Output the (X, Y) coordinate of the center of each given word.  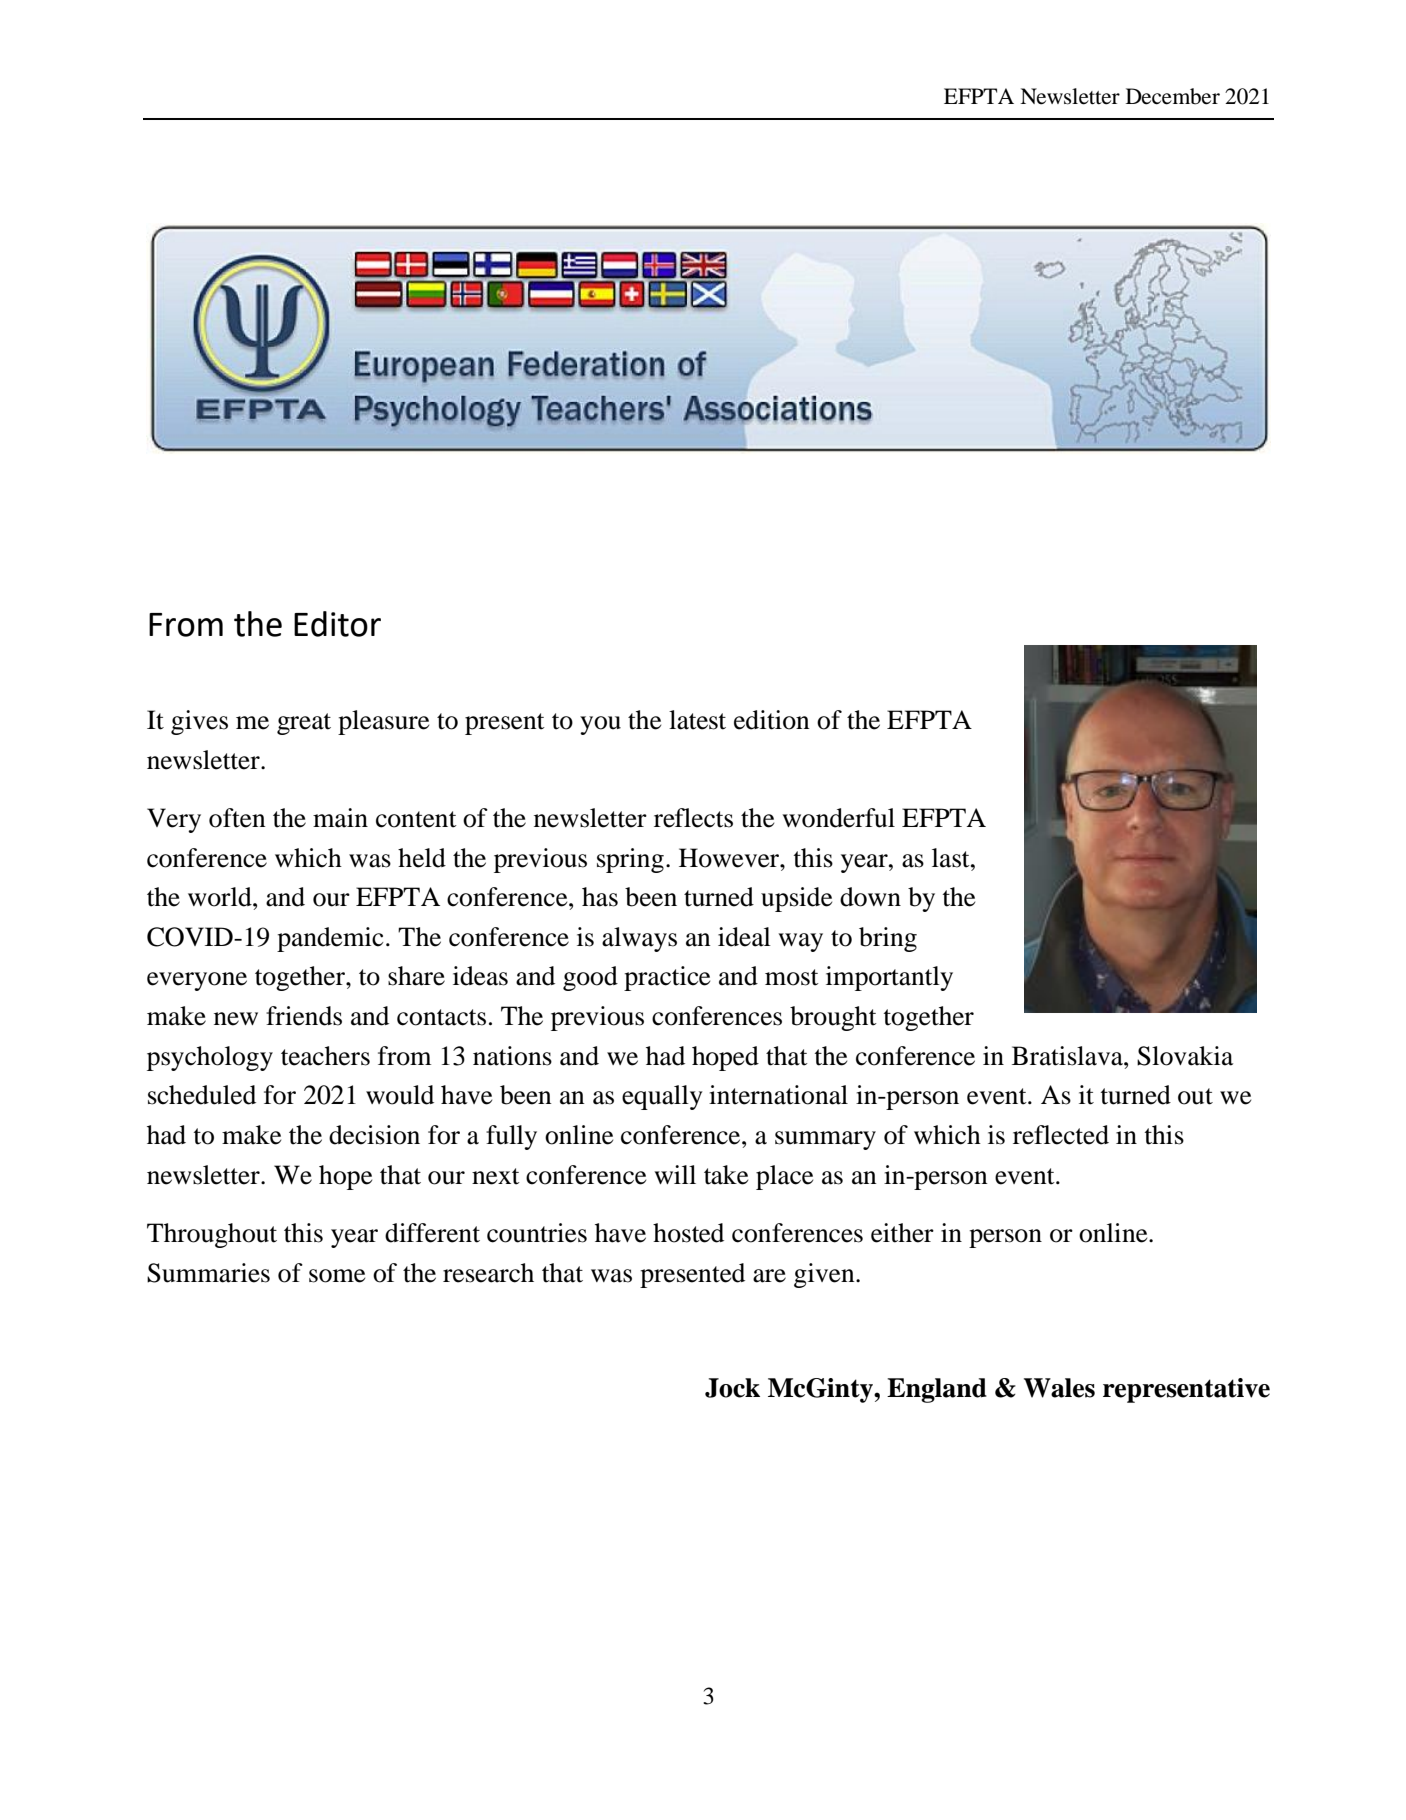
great (304, 724)
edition (772, 720)
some (337, 1276)
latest (697, 720)
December (1173, 96)
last (952, 858)
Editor (337, 624)
